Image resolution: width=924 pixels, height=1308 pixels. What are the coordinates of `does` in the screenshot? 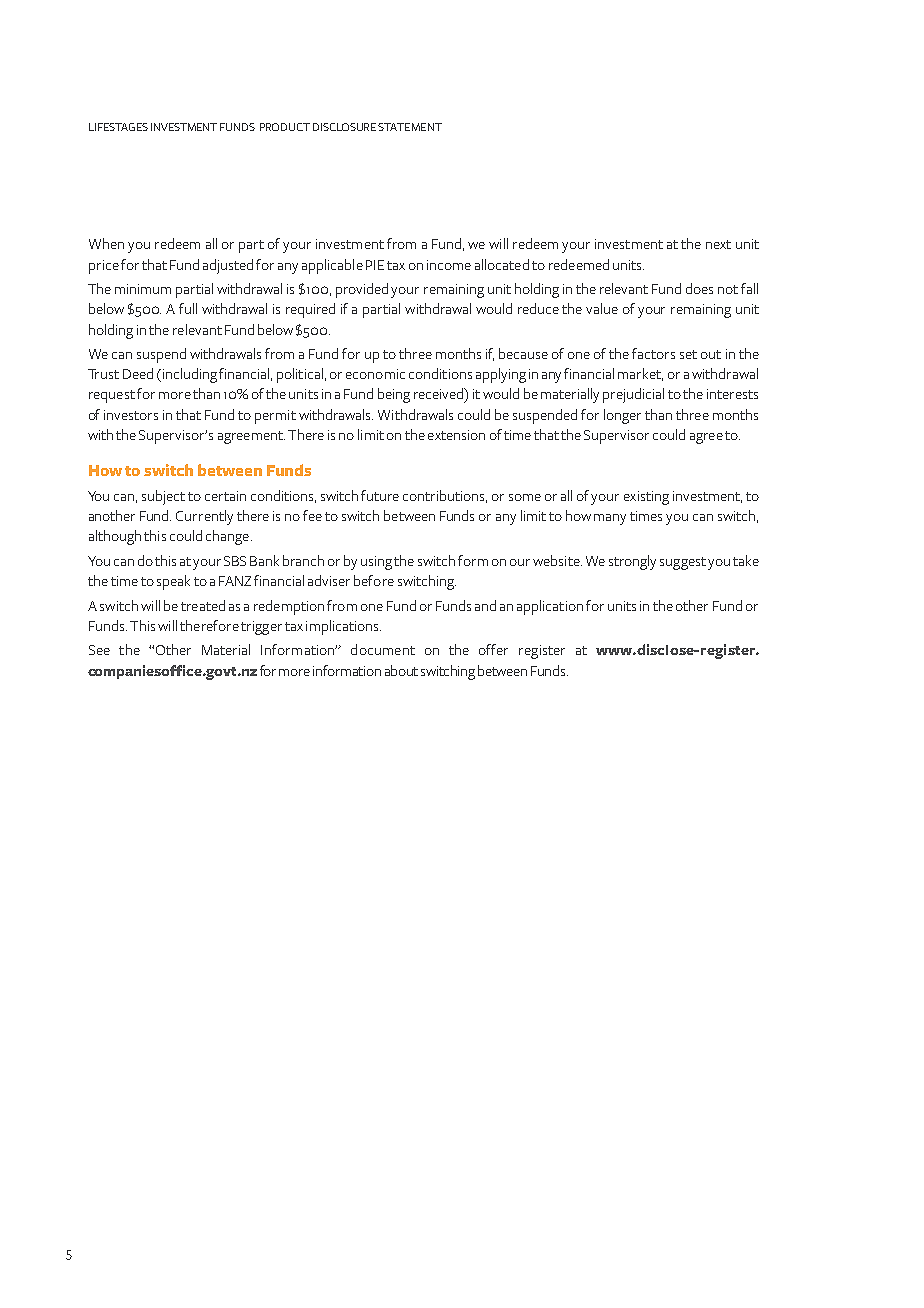 It's located at (699, 288).
